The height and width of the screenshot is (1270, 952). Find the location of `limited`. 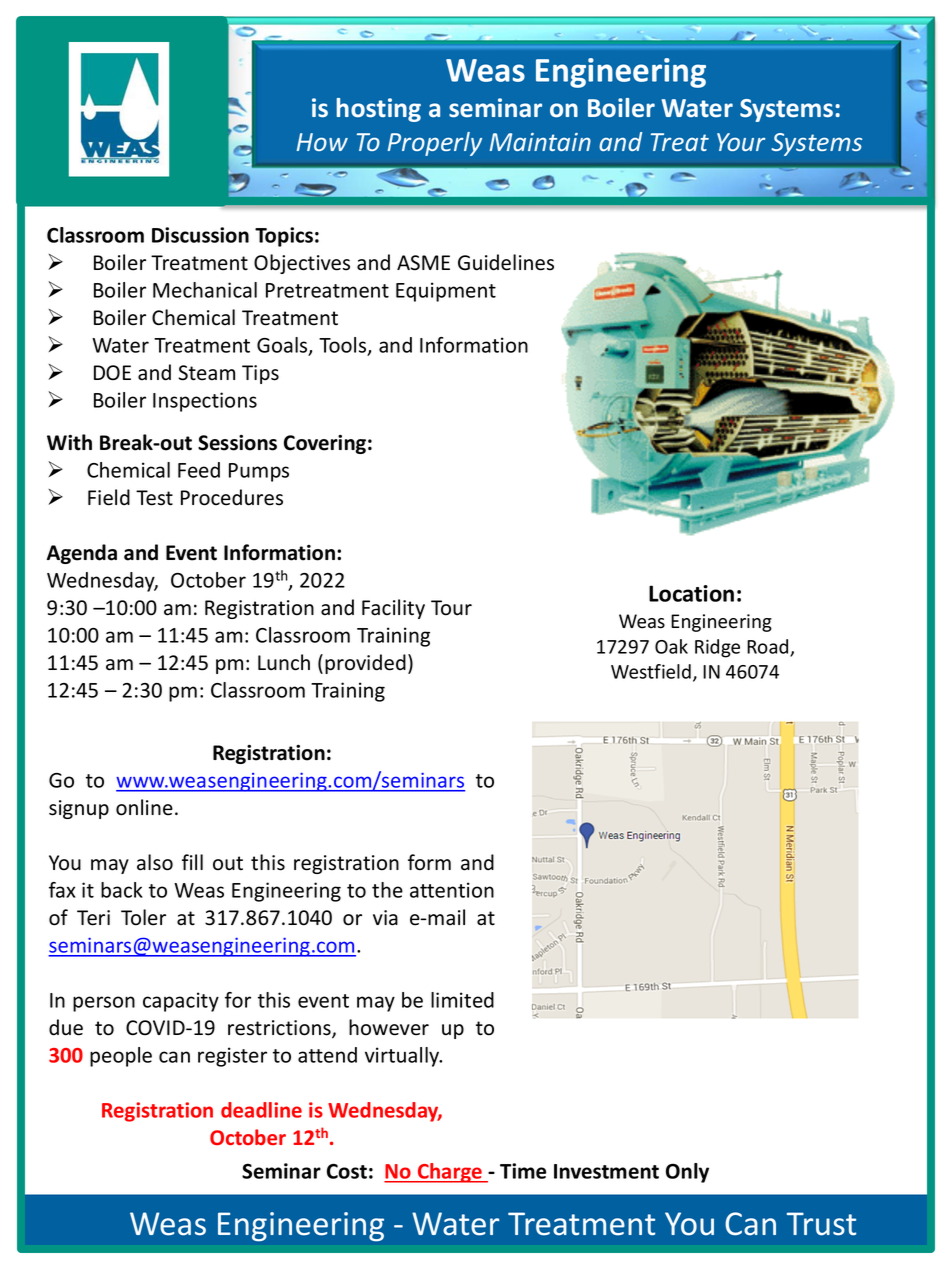

limited is located at coordinates (462, 1000).
